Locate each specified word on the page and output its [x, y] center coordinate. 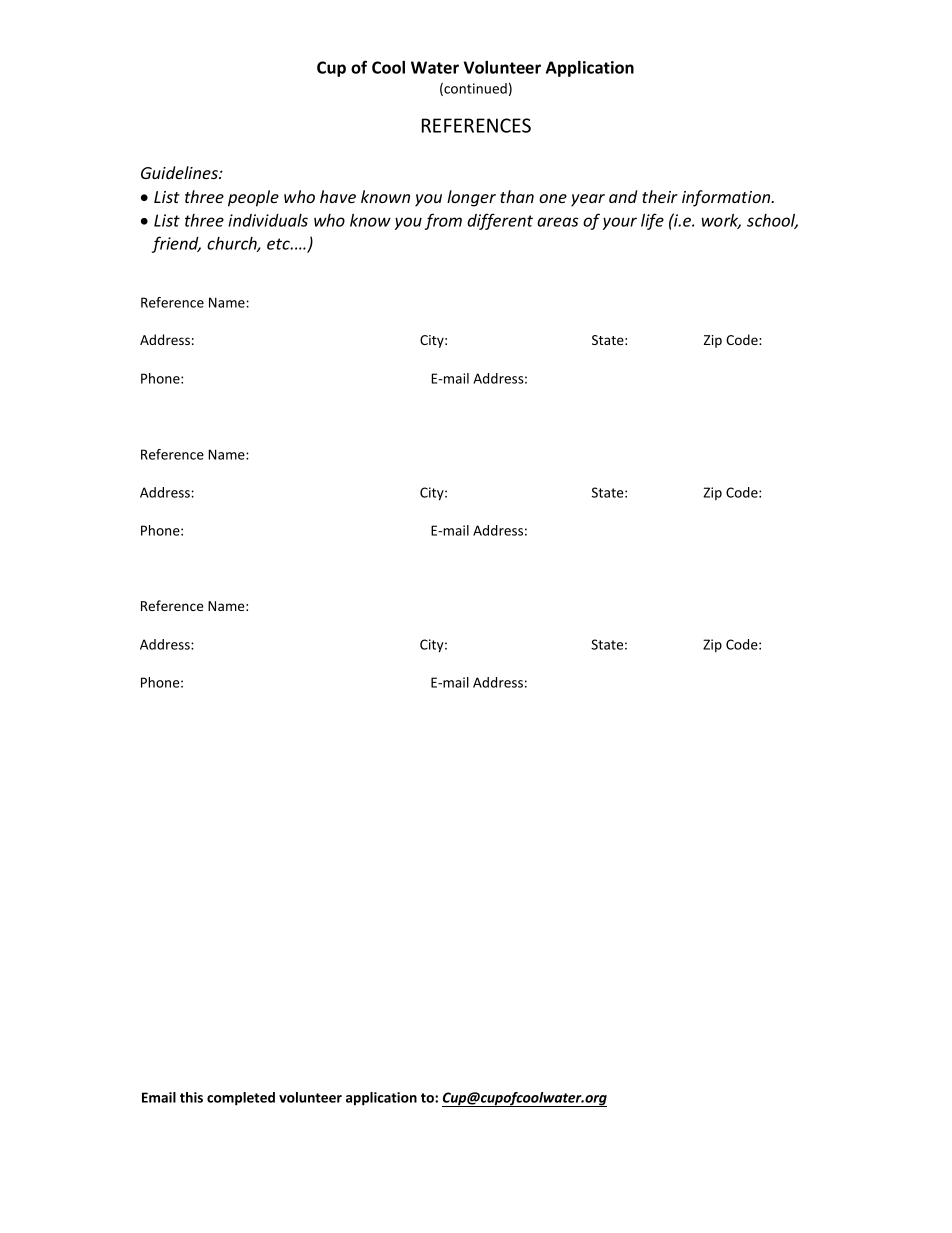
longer [471, 198]
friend [176, 244]
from [443, 221]
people [253, 198]
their [660, 196]
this [191, 1097]
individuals [268, 220]
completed [241, 1099]
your [620, 223]
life [652, 221]
